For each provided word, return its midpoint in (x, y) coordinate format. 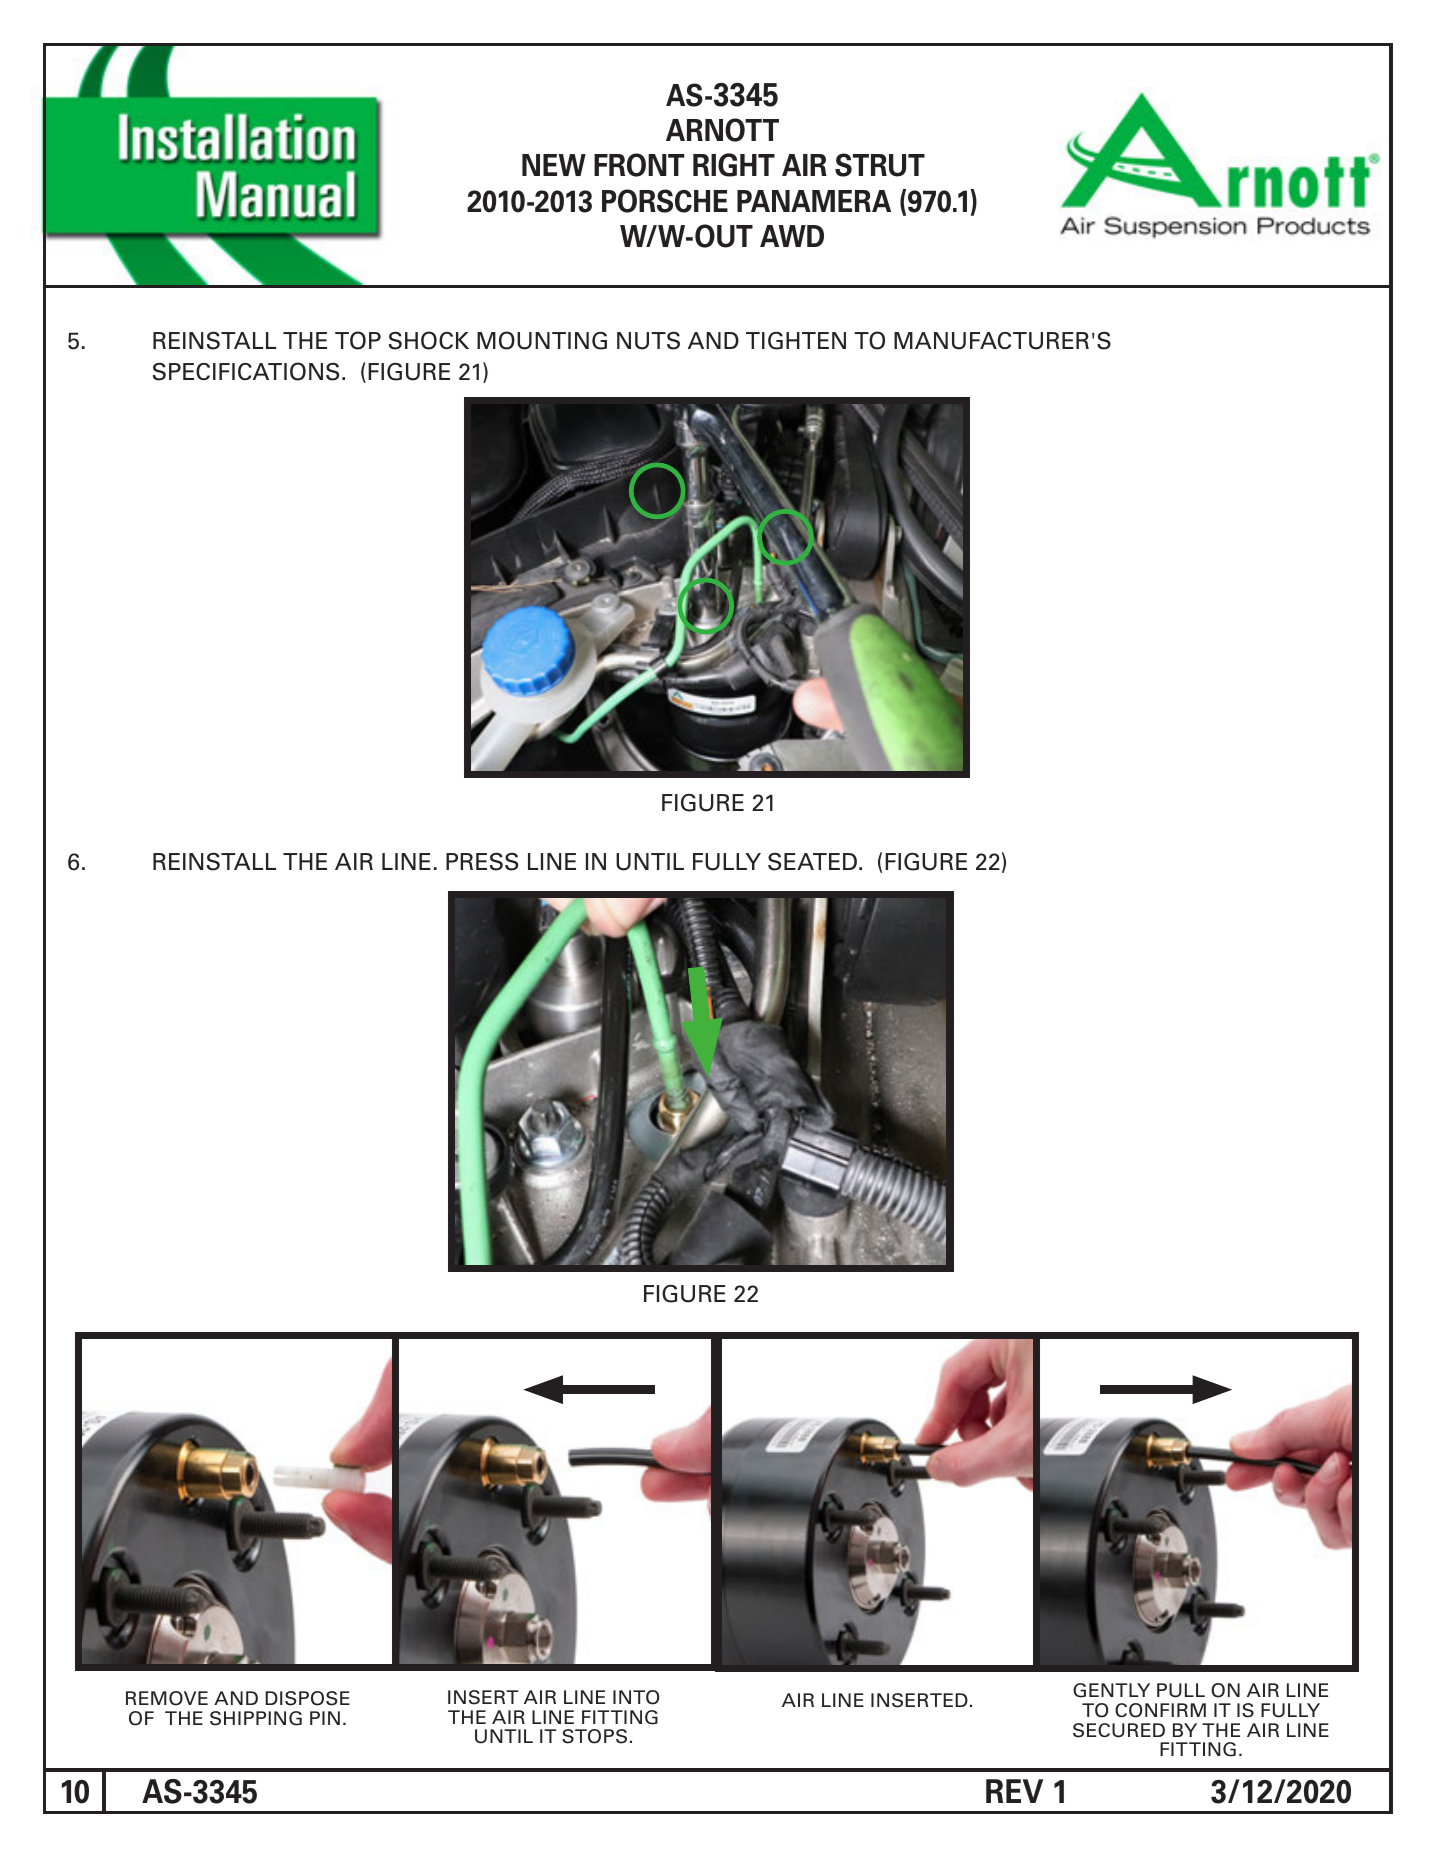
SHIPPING (256, 1718)
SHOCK (429, 340)
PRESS (482, 861)
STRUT (880, 165)
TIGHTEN (796, 341)
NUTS (648, 341)
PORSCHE (665, 201)
